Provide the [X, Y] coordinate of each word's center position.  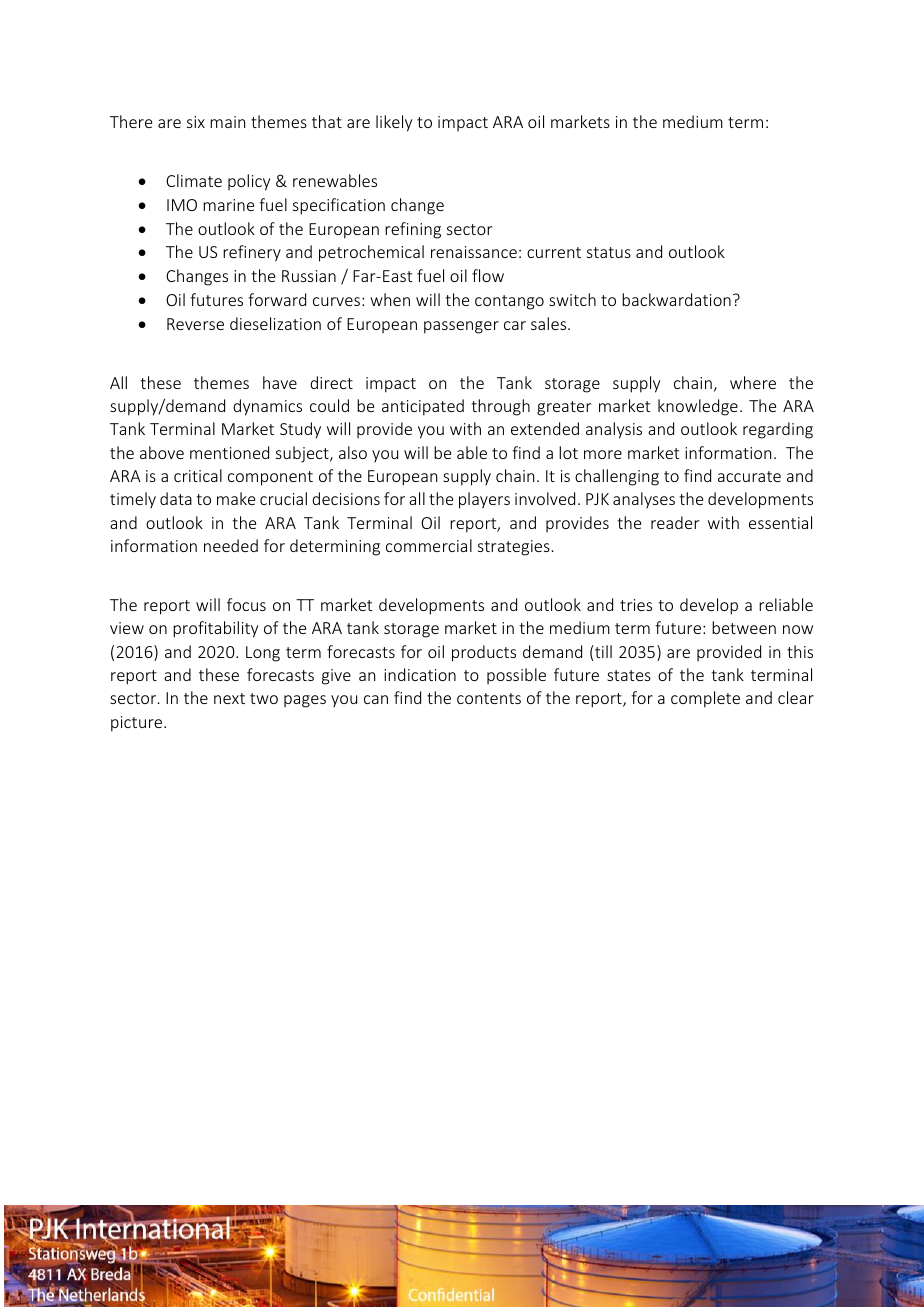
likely [394, 123]
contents [489, 698]
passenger [461, 327]
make [236, 498]
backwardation [676, 299]
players [484, 500]
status [609, 252]
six [196, 122]
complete [705, 699]
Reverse [195, 324]
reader [675, 522]
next [229, 698]
